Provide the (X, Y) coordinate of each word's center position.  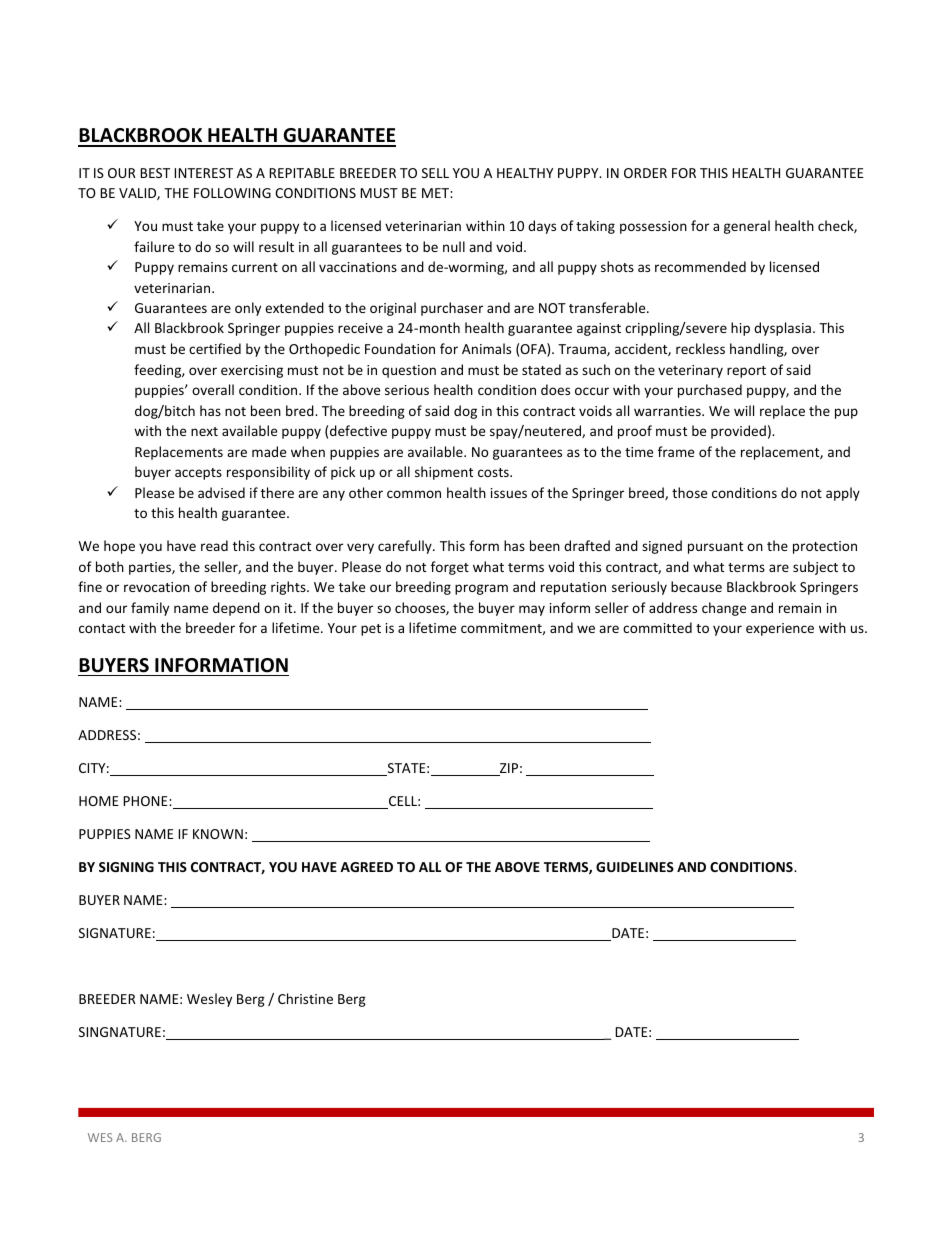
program (481, 589)
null (454, 246)
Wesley (209, 1000)
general (747, 227)
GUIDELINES (635, 867)
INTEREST (203, 173)
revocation (157, 587)
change (724, 609)
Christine (305, 998)
